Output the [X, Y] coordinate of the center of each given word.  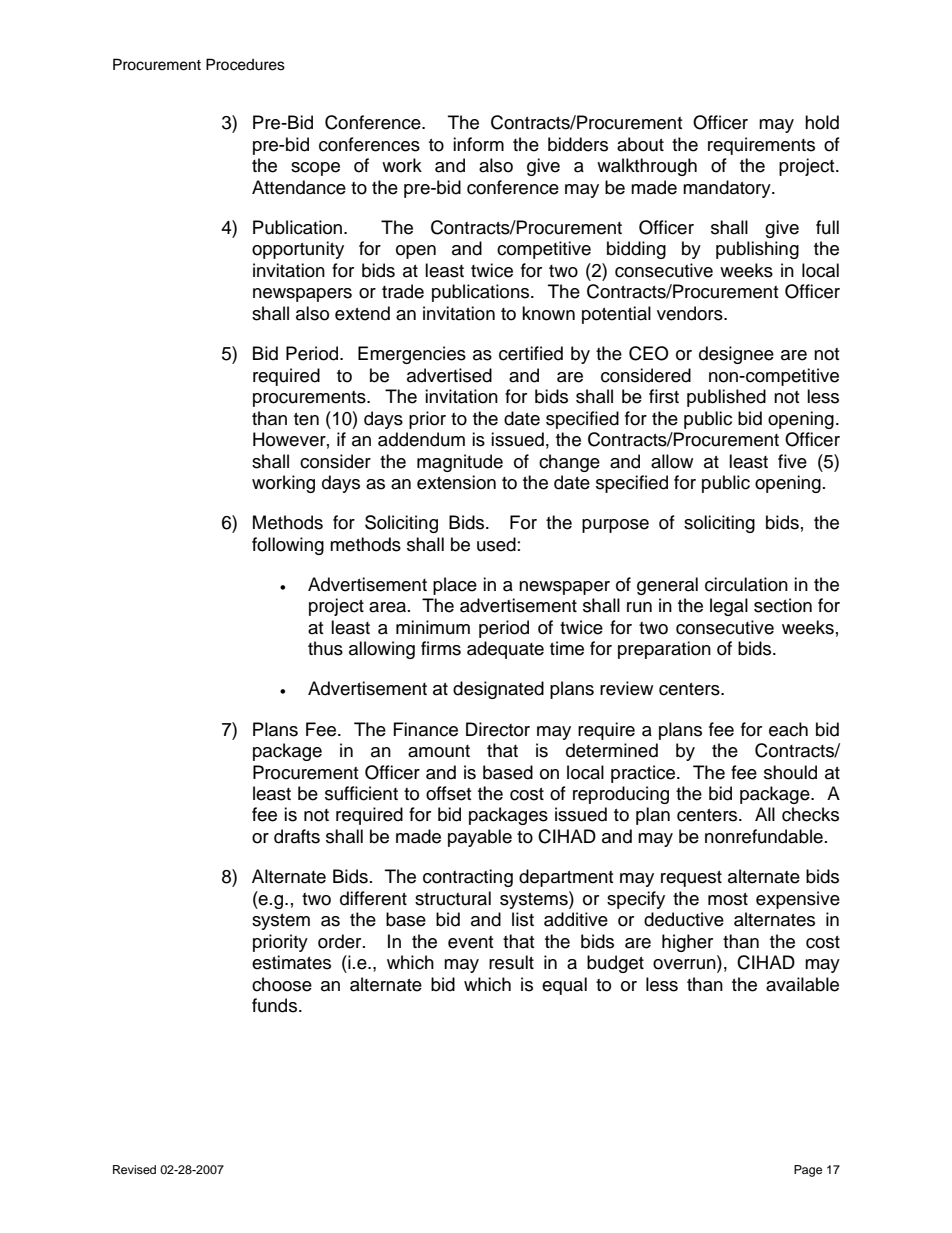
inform [478, 144]
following [288, 546]
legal [729, 607]
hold [822, 122]
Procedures [245, 64]
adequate [505, 650]
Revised [134, 1169]
